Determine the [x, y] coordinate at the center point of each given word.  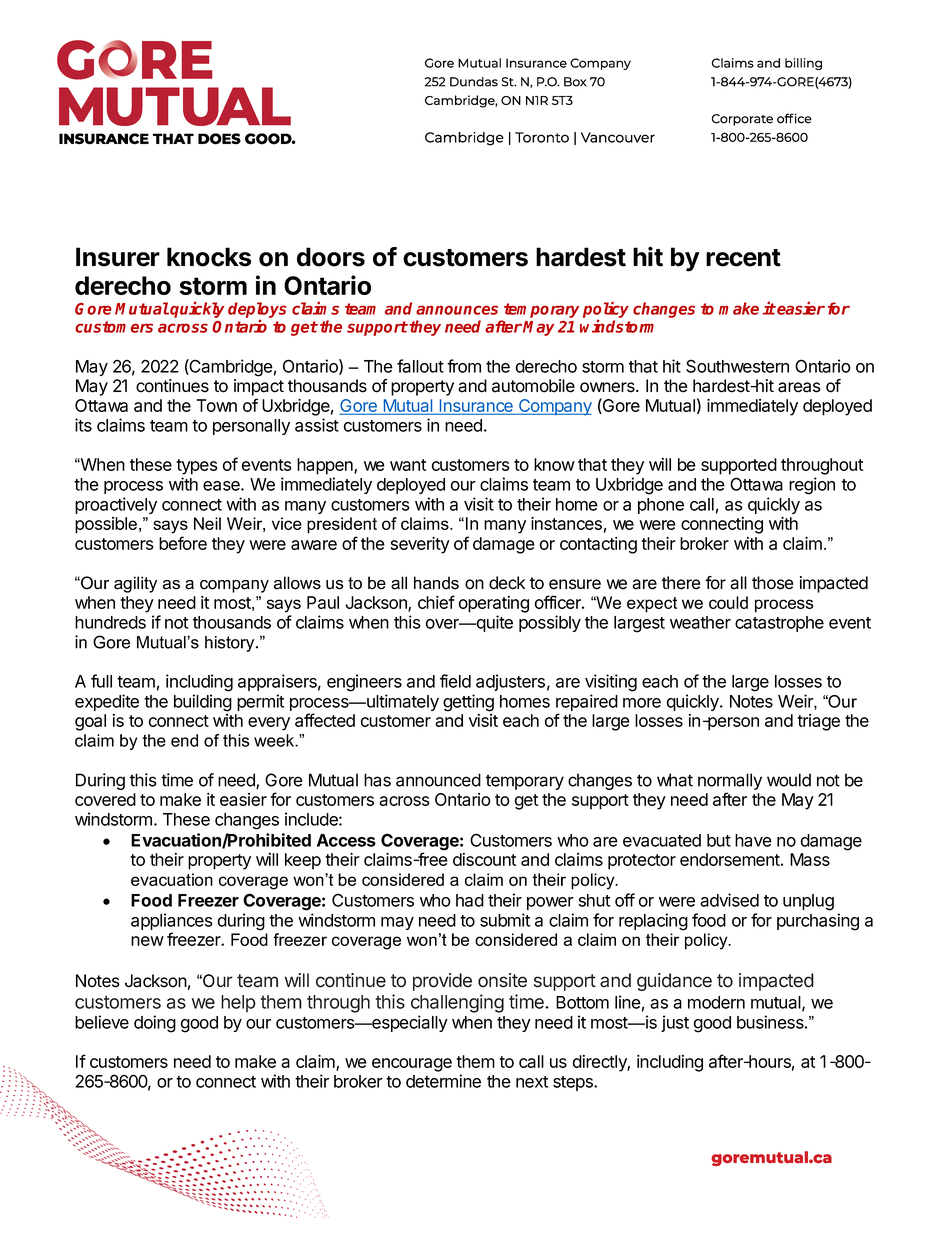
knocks [209, 257]
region [812, 486]
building [203, 703]
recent [743, 258]
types [197, 467]
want [408, 465]
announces [457, 310]
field [455, 681]
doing [155, 1024]
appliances [172, 923]
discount [484, 859]
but [719, 840]
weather [700, 622]
